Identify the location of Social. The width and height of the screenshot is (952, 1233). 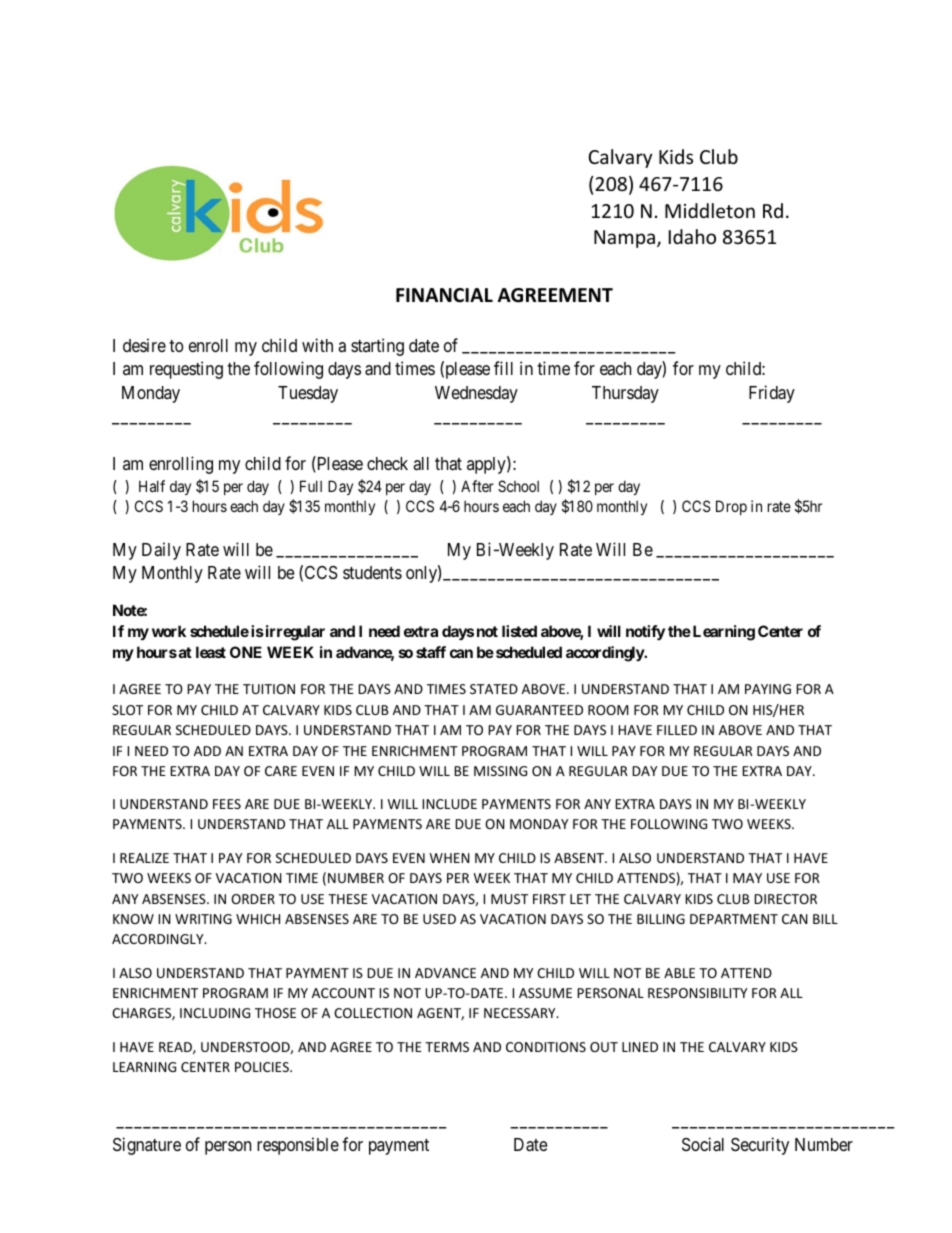
(703, 1144).
